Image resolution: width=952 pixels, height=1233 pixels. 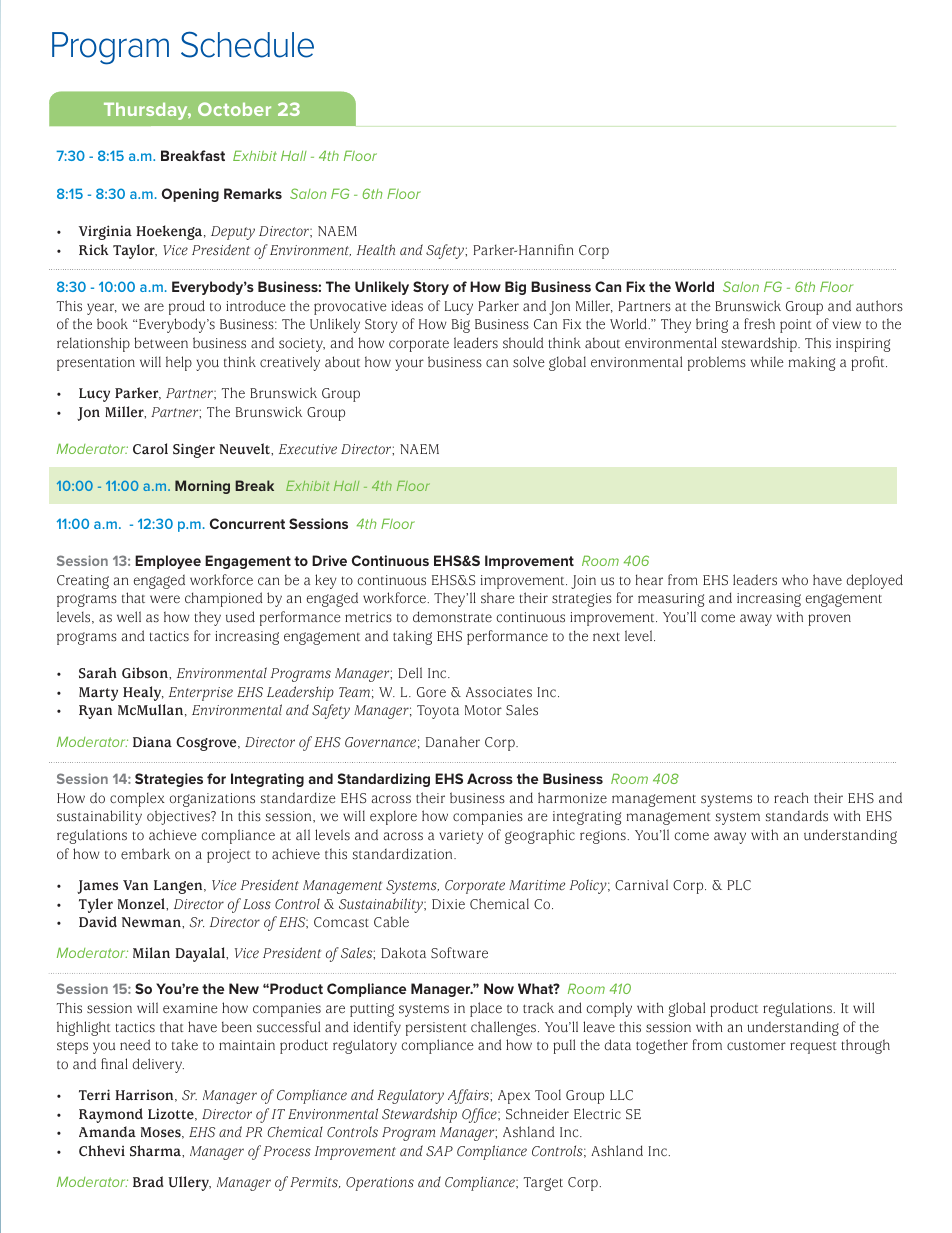 What do you see at coordinates (234, 109) in the page?
I see `October` at bounding box center [234, 109].
